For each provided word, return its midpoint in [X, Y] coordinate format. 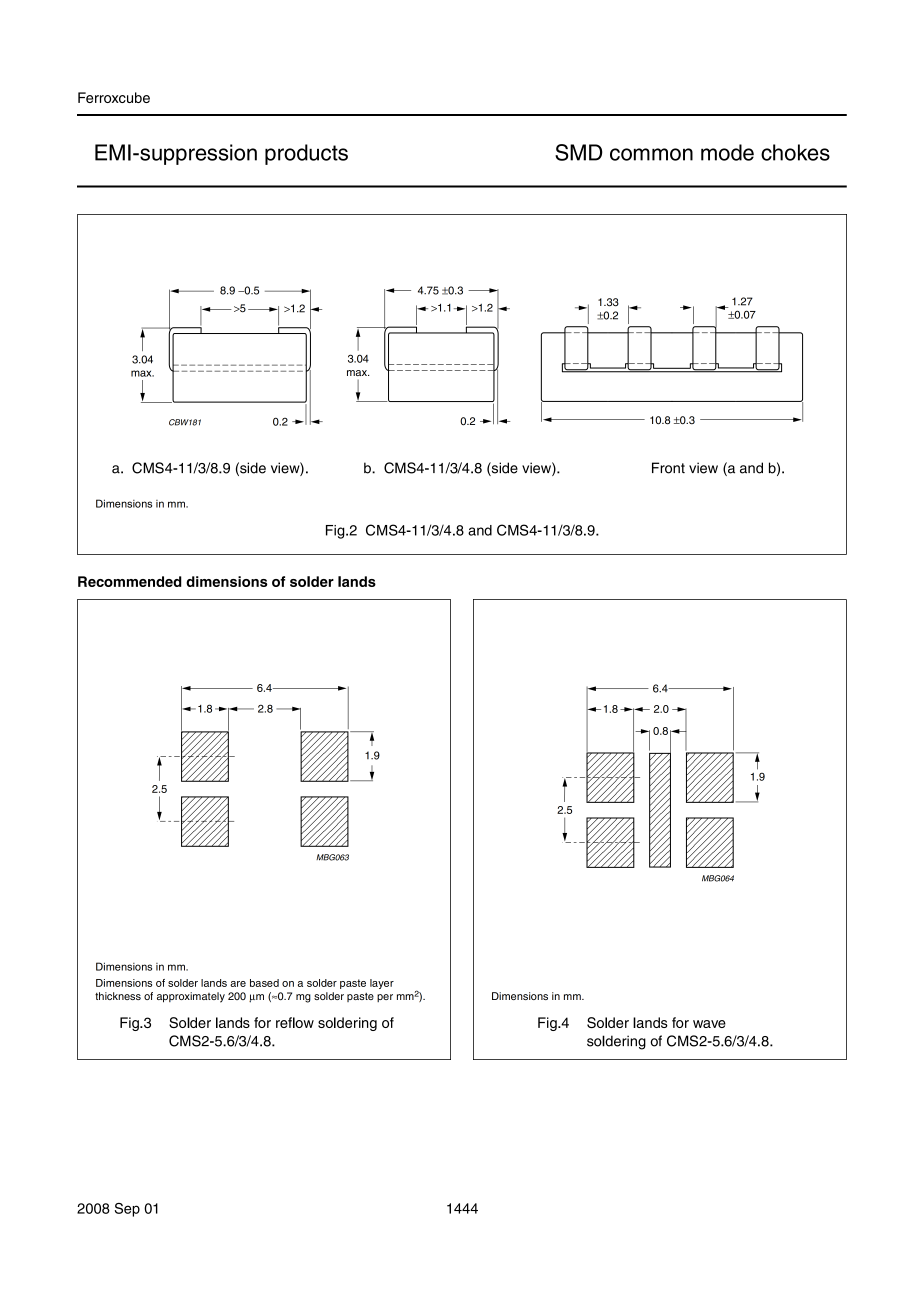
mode [727, 152]
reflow [295, 1022]
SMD [579, 152]
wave [709, 1024]
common [651, 154]
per [385, 998]
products [306, 154]
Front [668, 468]
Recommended [130, 581]
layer [382, 984]
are [238, 984]
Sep [127, 1210]
